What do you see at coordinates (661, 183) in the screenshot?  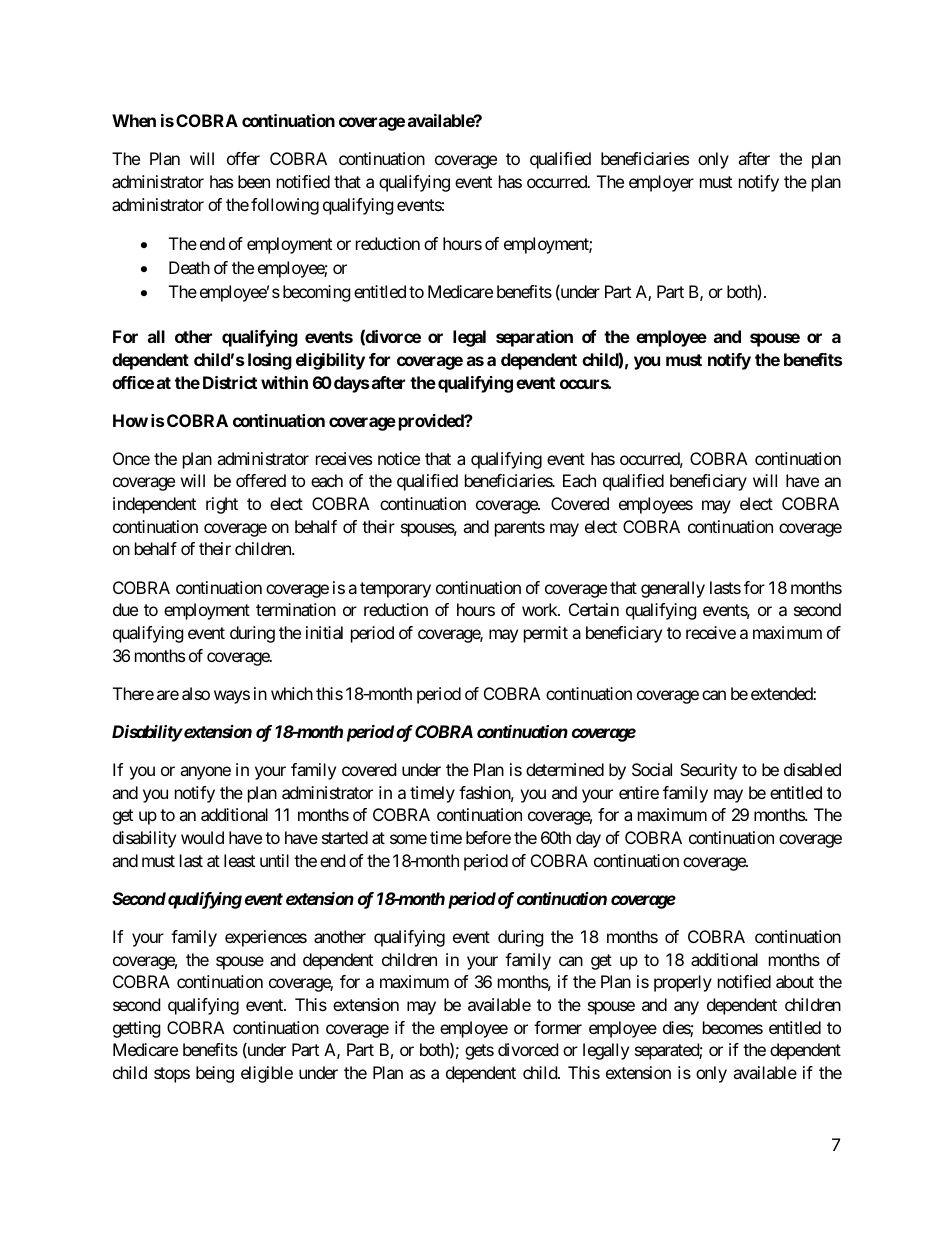 I see `employer` at bounding box center [661, 183].
